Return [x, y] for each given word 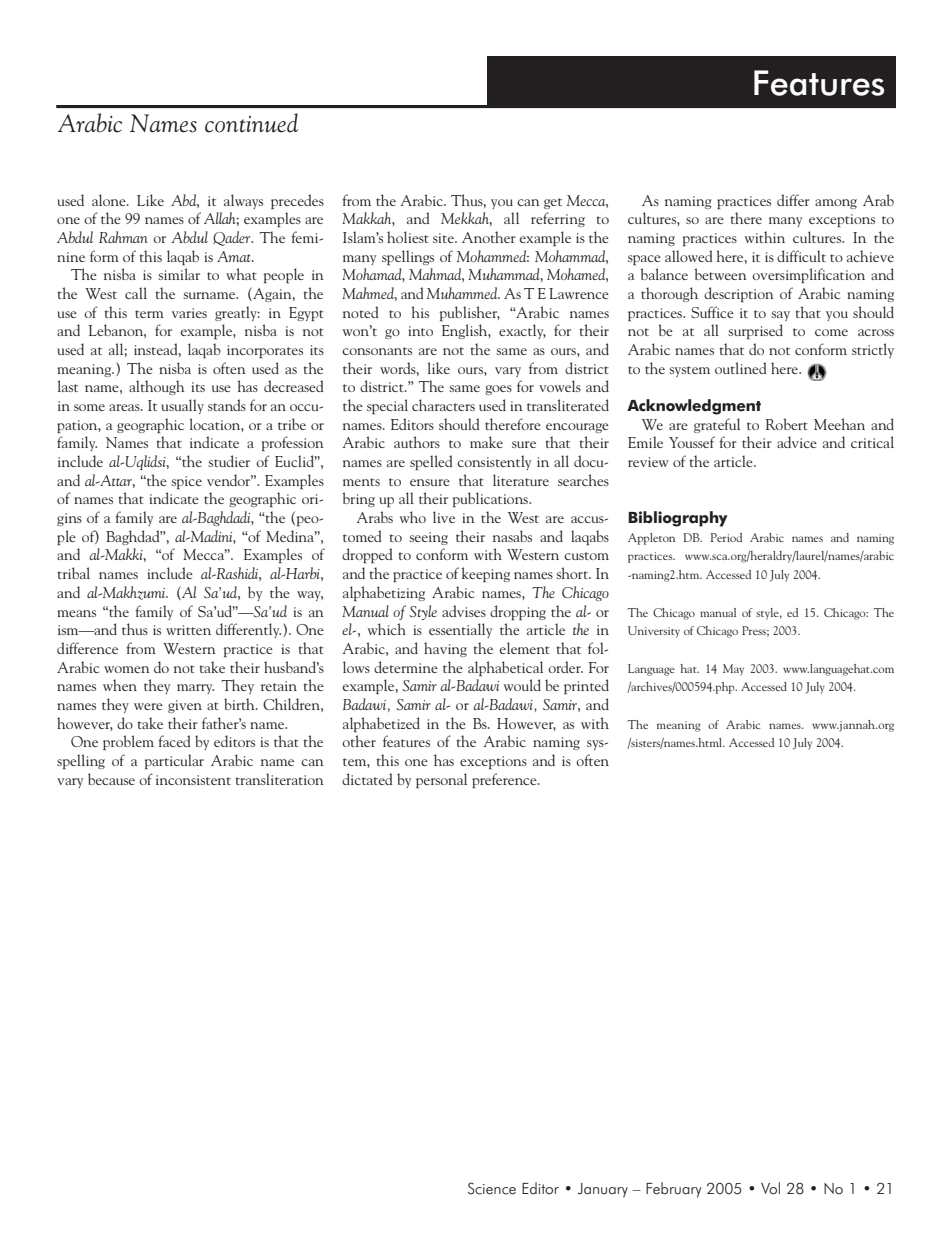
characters [443, 405]
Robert [787, 424]
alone [110, 200]
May [733, 670]
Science [492, 1188]
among [836, 204]
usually [183, 406]
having [445, 649]
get [553, 203]
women [127, 669]
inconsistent [193, 780]
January [603, 1190]
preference [505, 780]
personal [441, 780]
